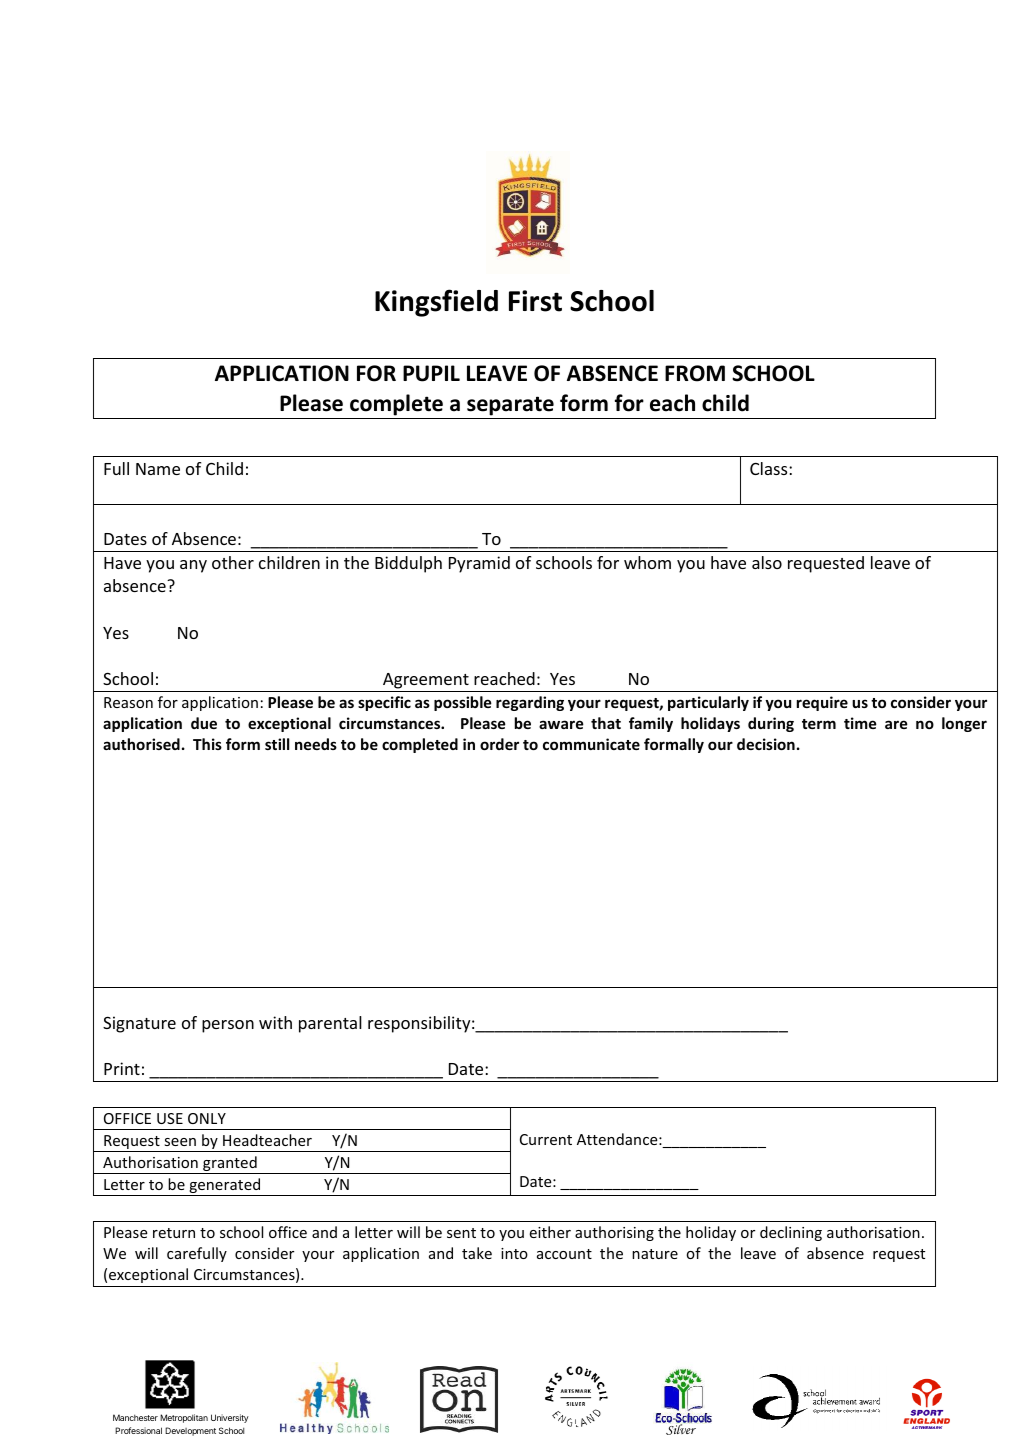 Image resolution: width=1029 pixels, height=1455 pixels. What do you see at coordinates (822, 703) in the screenshot?
I see `require` at bounding box center [822, 703].
